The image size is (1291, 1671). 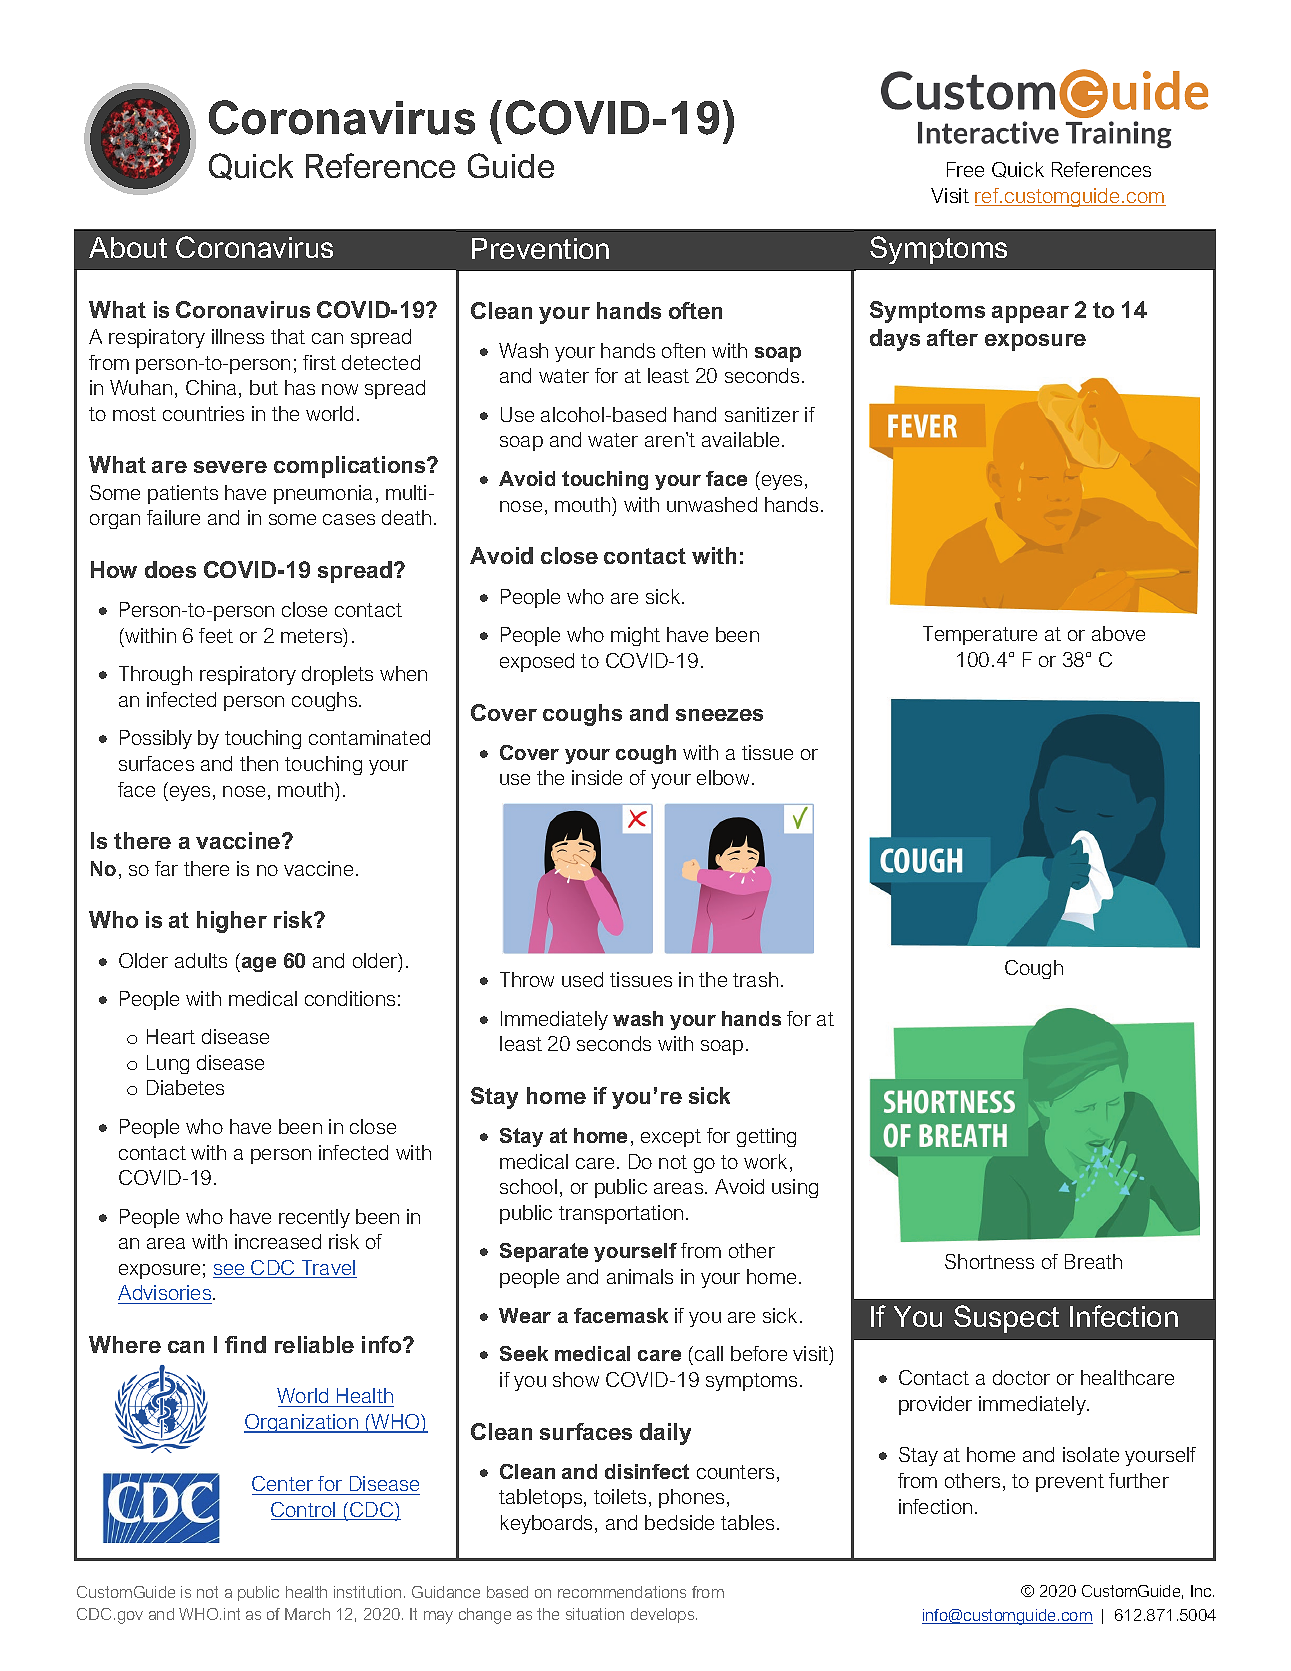 What do you see at coordinates (755, 979) in the page?
I see `trash` at bounding box center [755, 979].
